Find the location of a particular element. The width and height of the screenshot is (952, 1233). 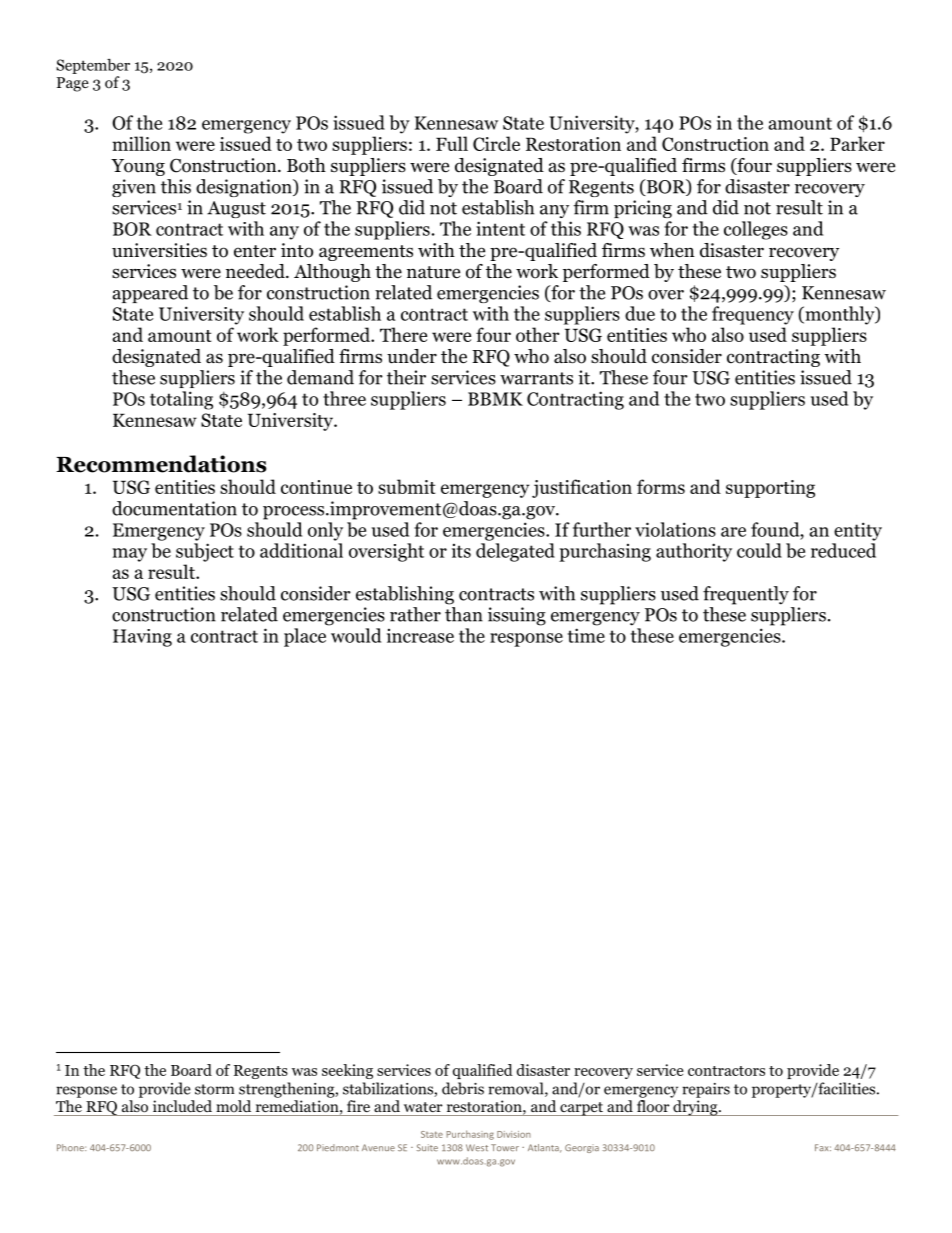

included is located at coordinates (182, 1106).
